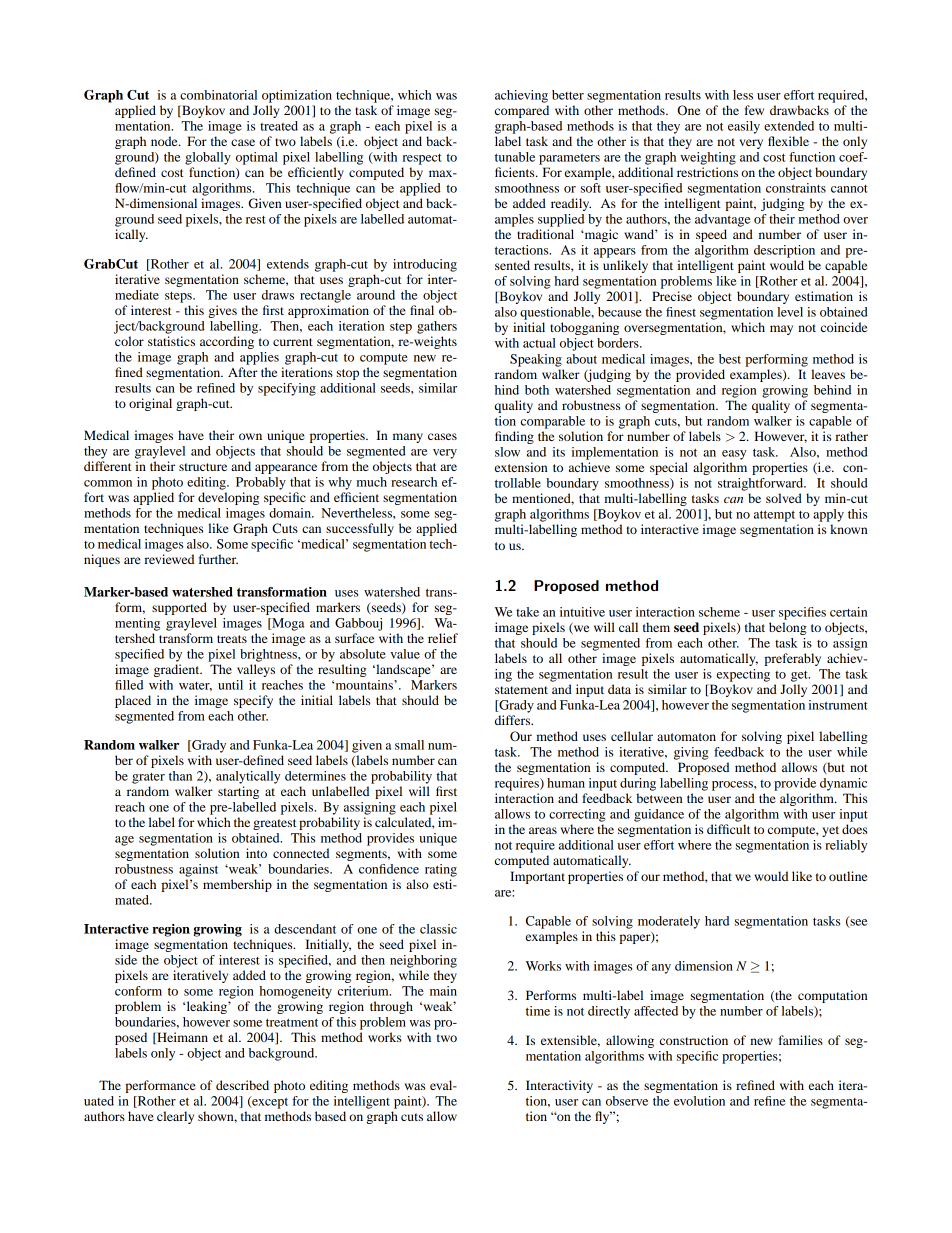  I want to click on families, so click(801, 1040).
